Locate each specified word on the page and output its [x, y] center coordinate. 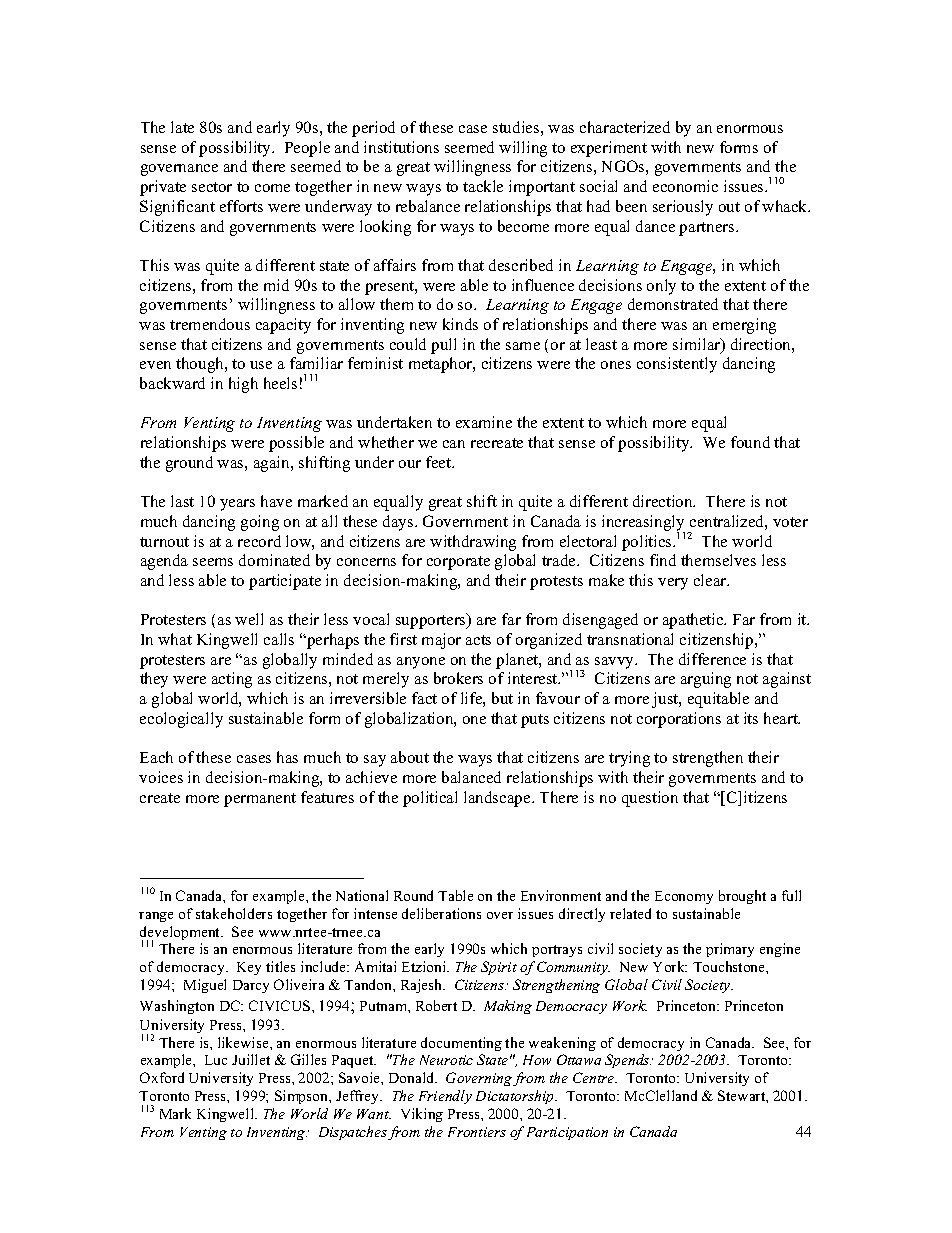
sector [212, 187]
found [750, 442]
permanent [260, 800]
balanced [471, 777]
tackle [483, 186]
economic [685, 186]
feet [440, 462]
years [237, 505]
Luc [216, 1060]
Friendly [445, 1097]
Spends [628, 1061]
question [650, 799]
